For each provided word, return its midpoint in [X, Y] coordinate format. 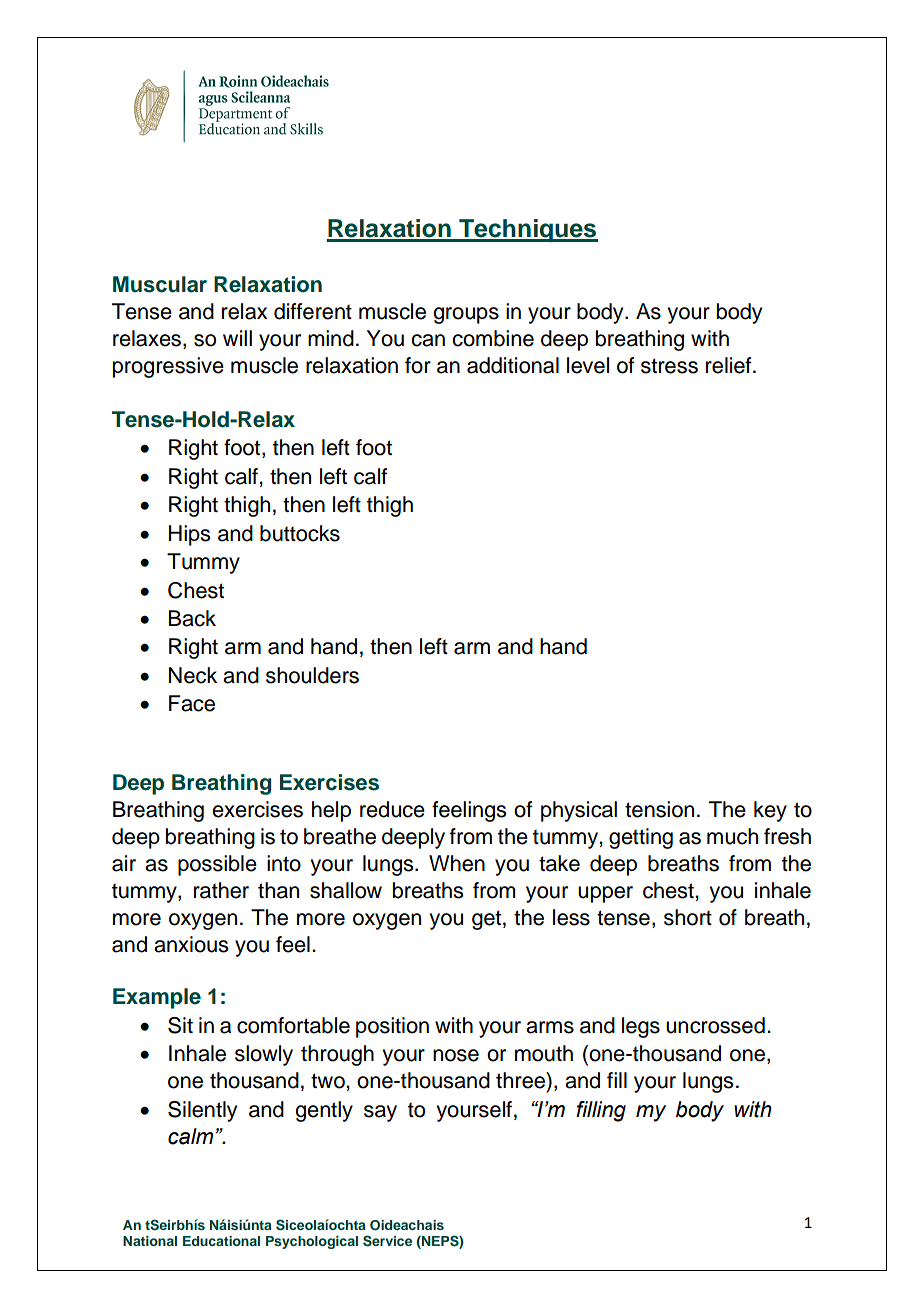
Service [387, 1241]
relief [730, 365]
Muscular [160, 284]
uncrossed [715, 1025]
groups [466, 315]
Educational [221, 1241]
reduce [392, 809]
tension [659, 809]
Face [192, 703]
